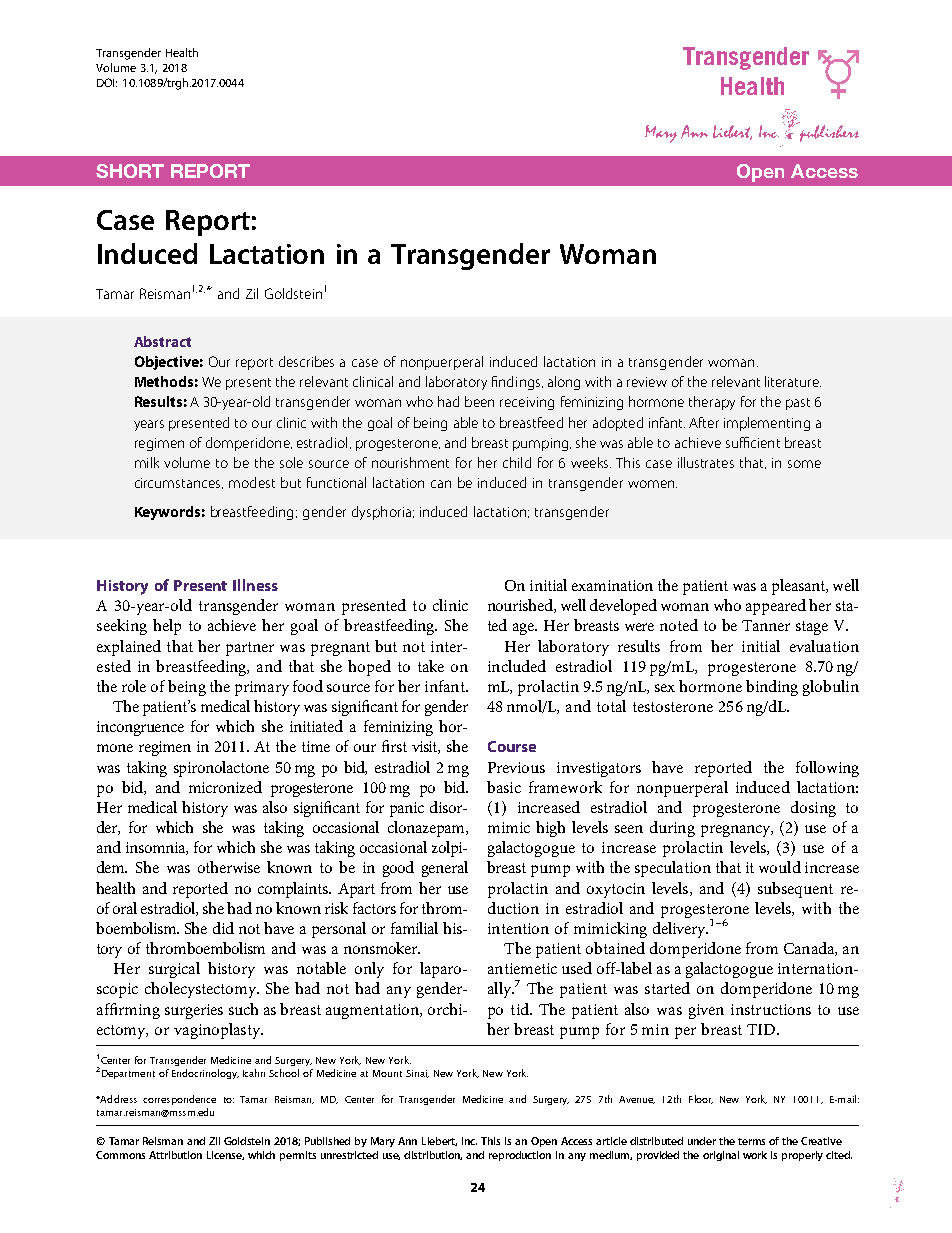  What do you see at coordinates (504, 787) in the screenshot?
I see `basic` at bounding box center [504, 787].
